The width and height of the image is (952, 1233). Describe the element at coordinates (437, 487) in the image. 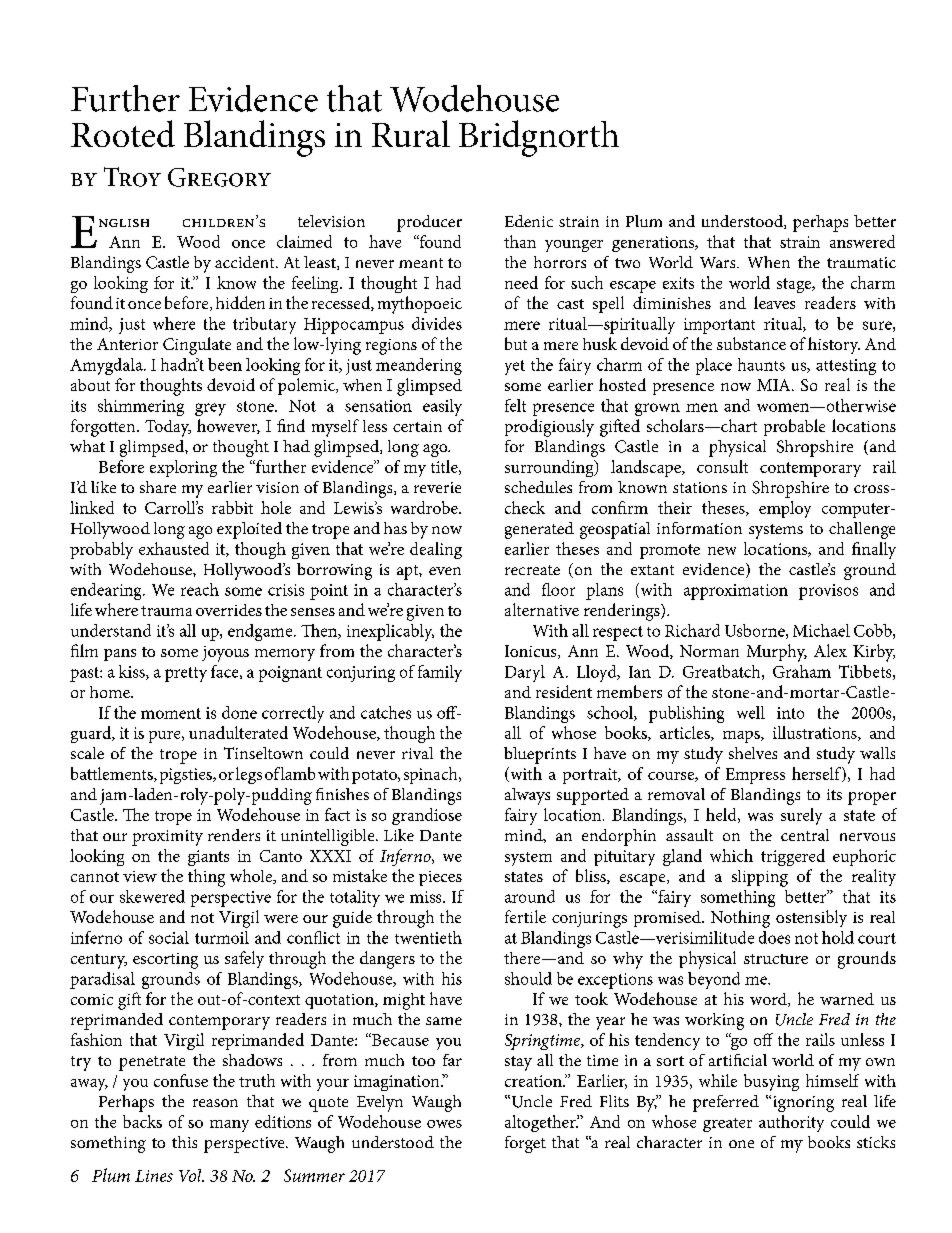

I see `reverie` at that location.
